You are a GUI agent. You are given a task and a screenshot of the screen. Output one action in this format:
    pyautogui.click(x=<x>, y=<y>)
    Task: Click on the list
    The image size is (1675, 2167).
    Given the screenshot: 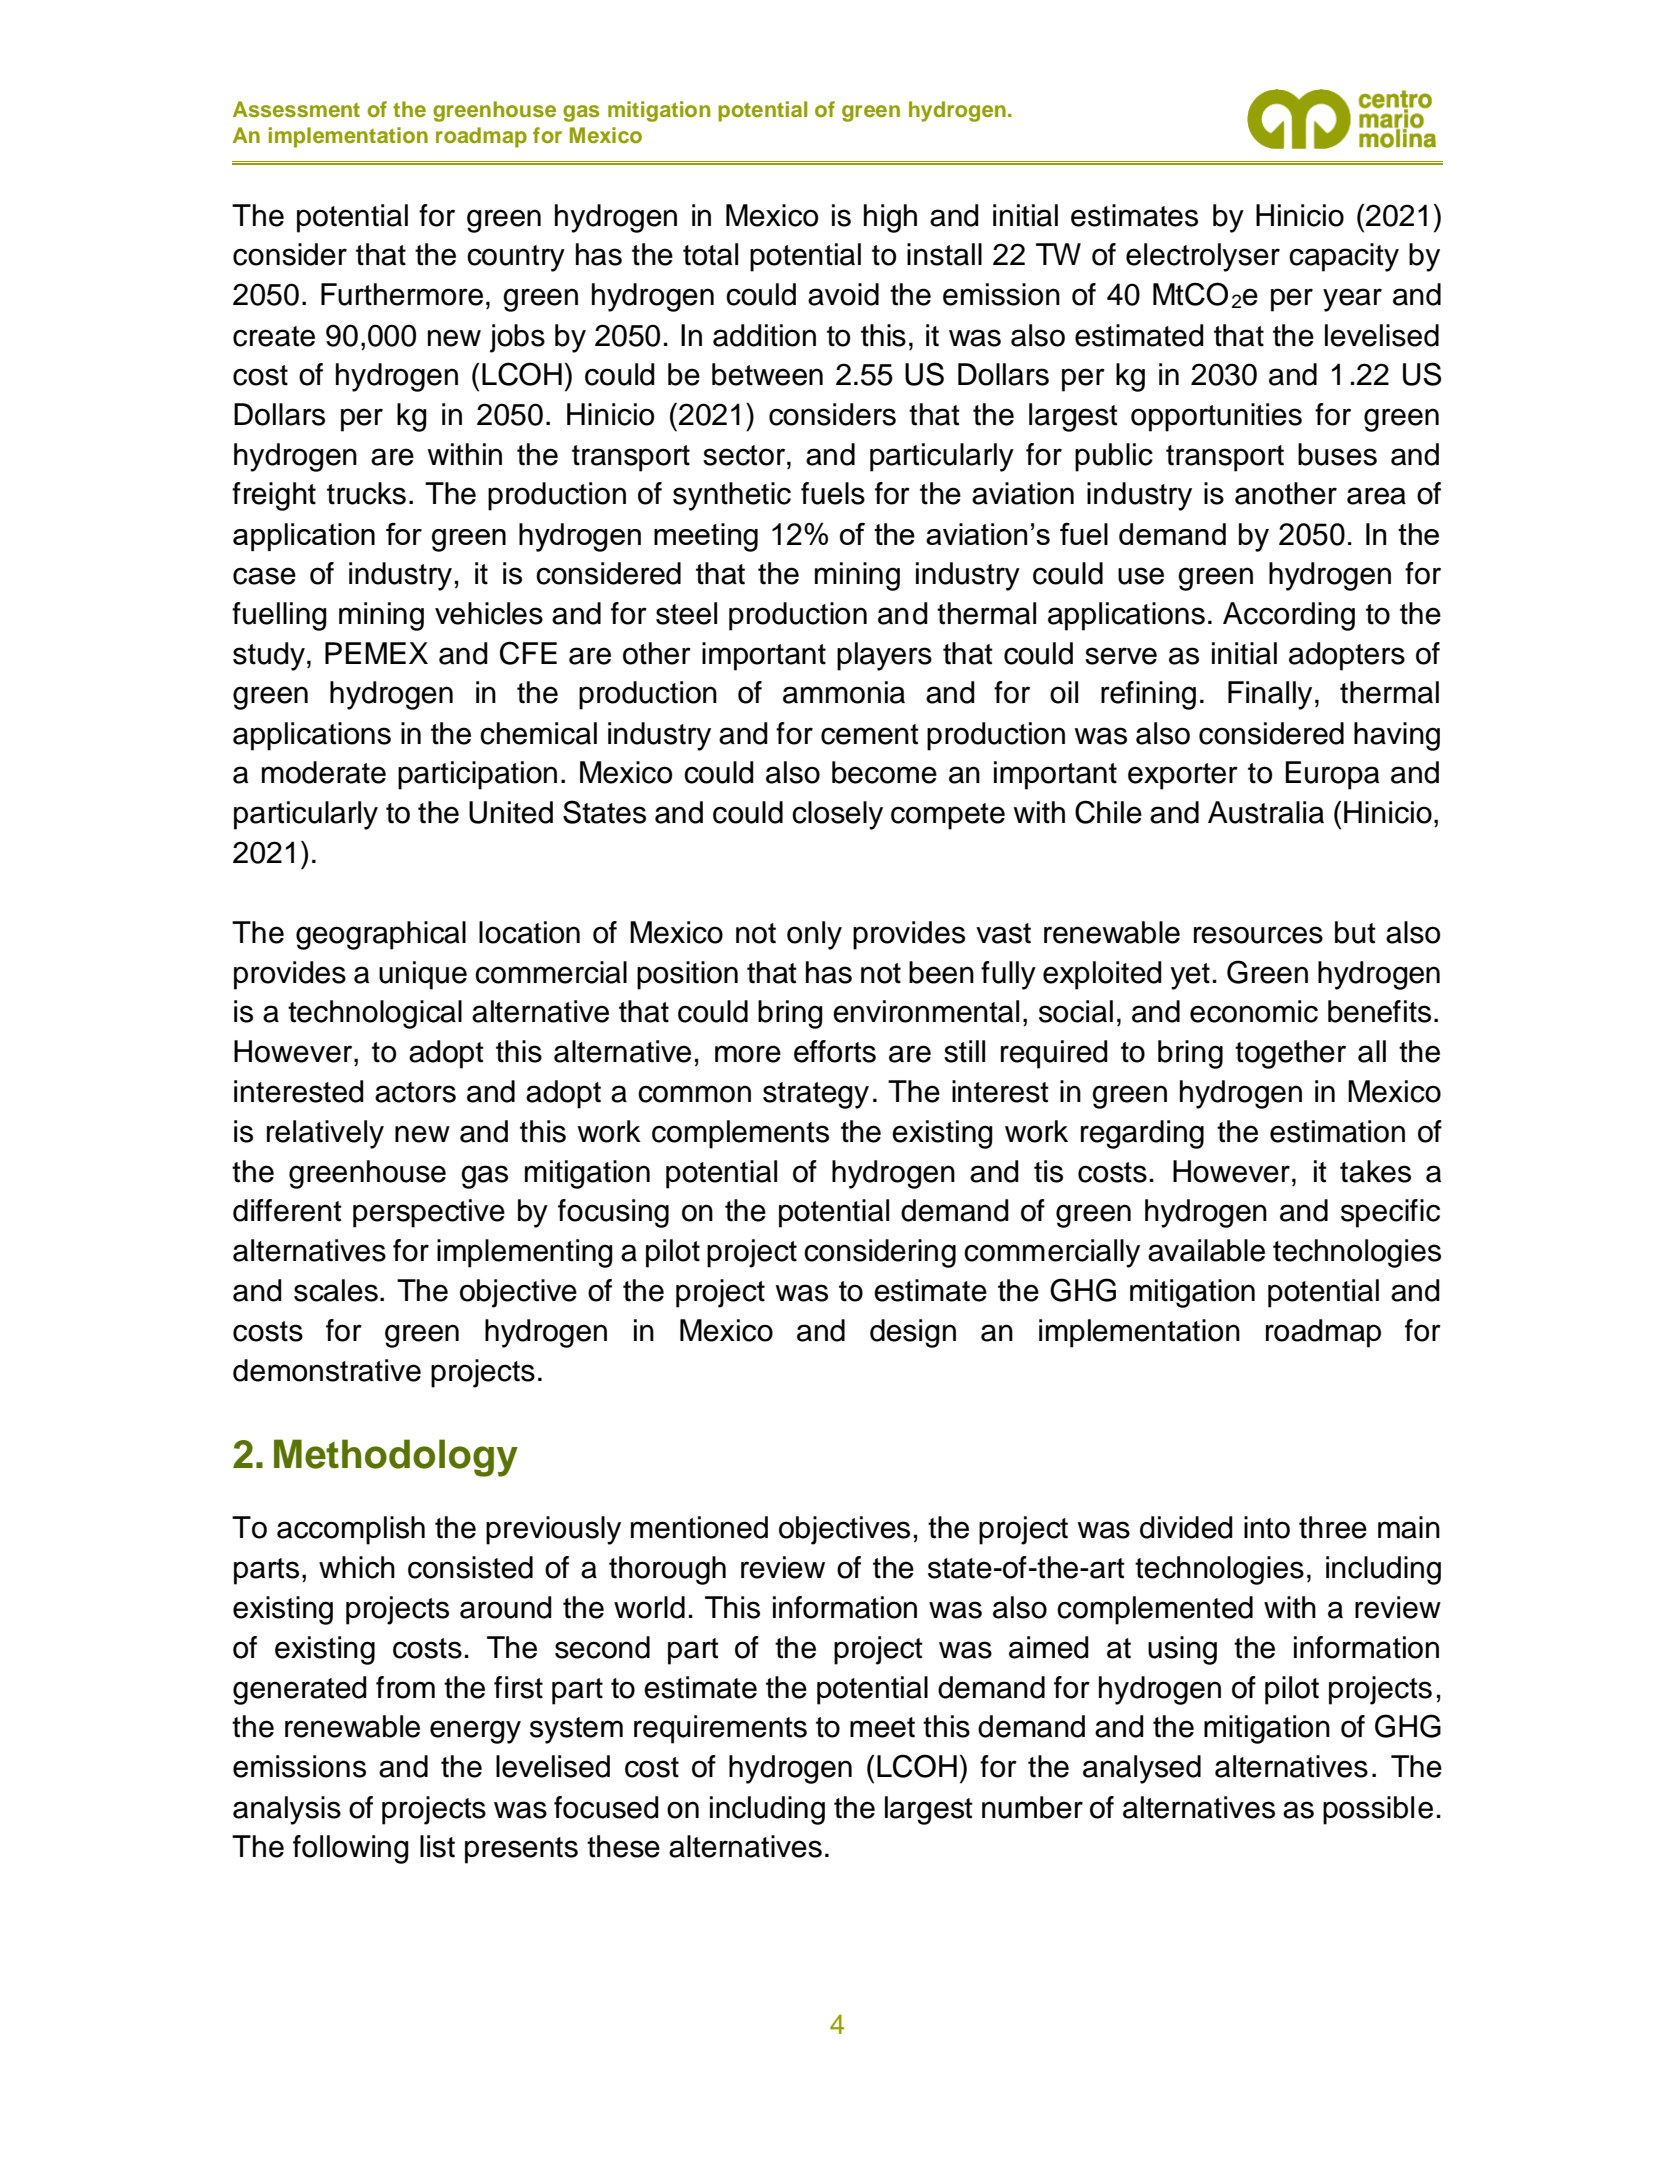 What is the action you would take?
    pyautogui.click(x=437, y=1846)
